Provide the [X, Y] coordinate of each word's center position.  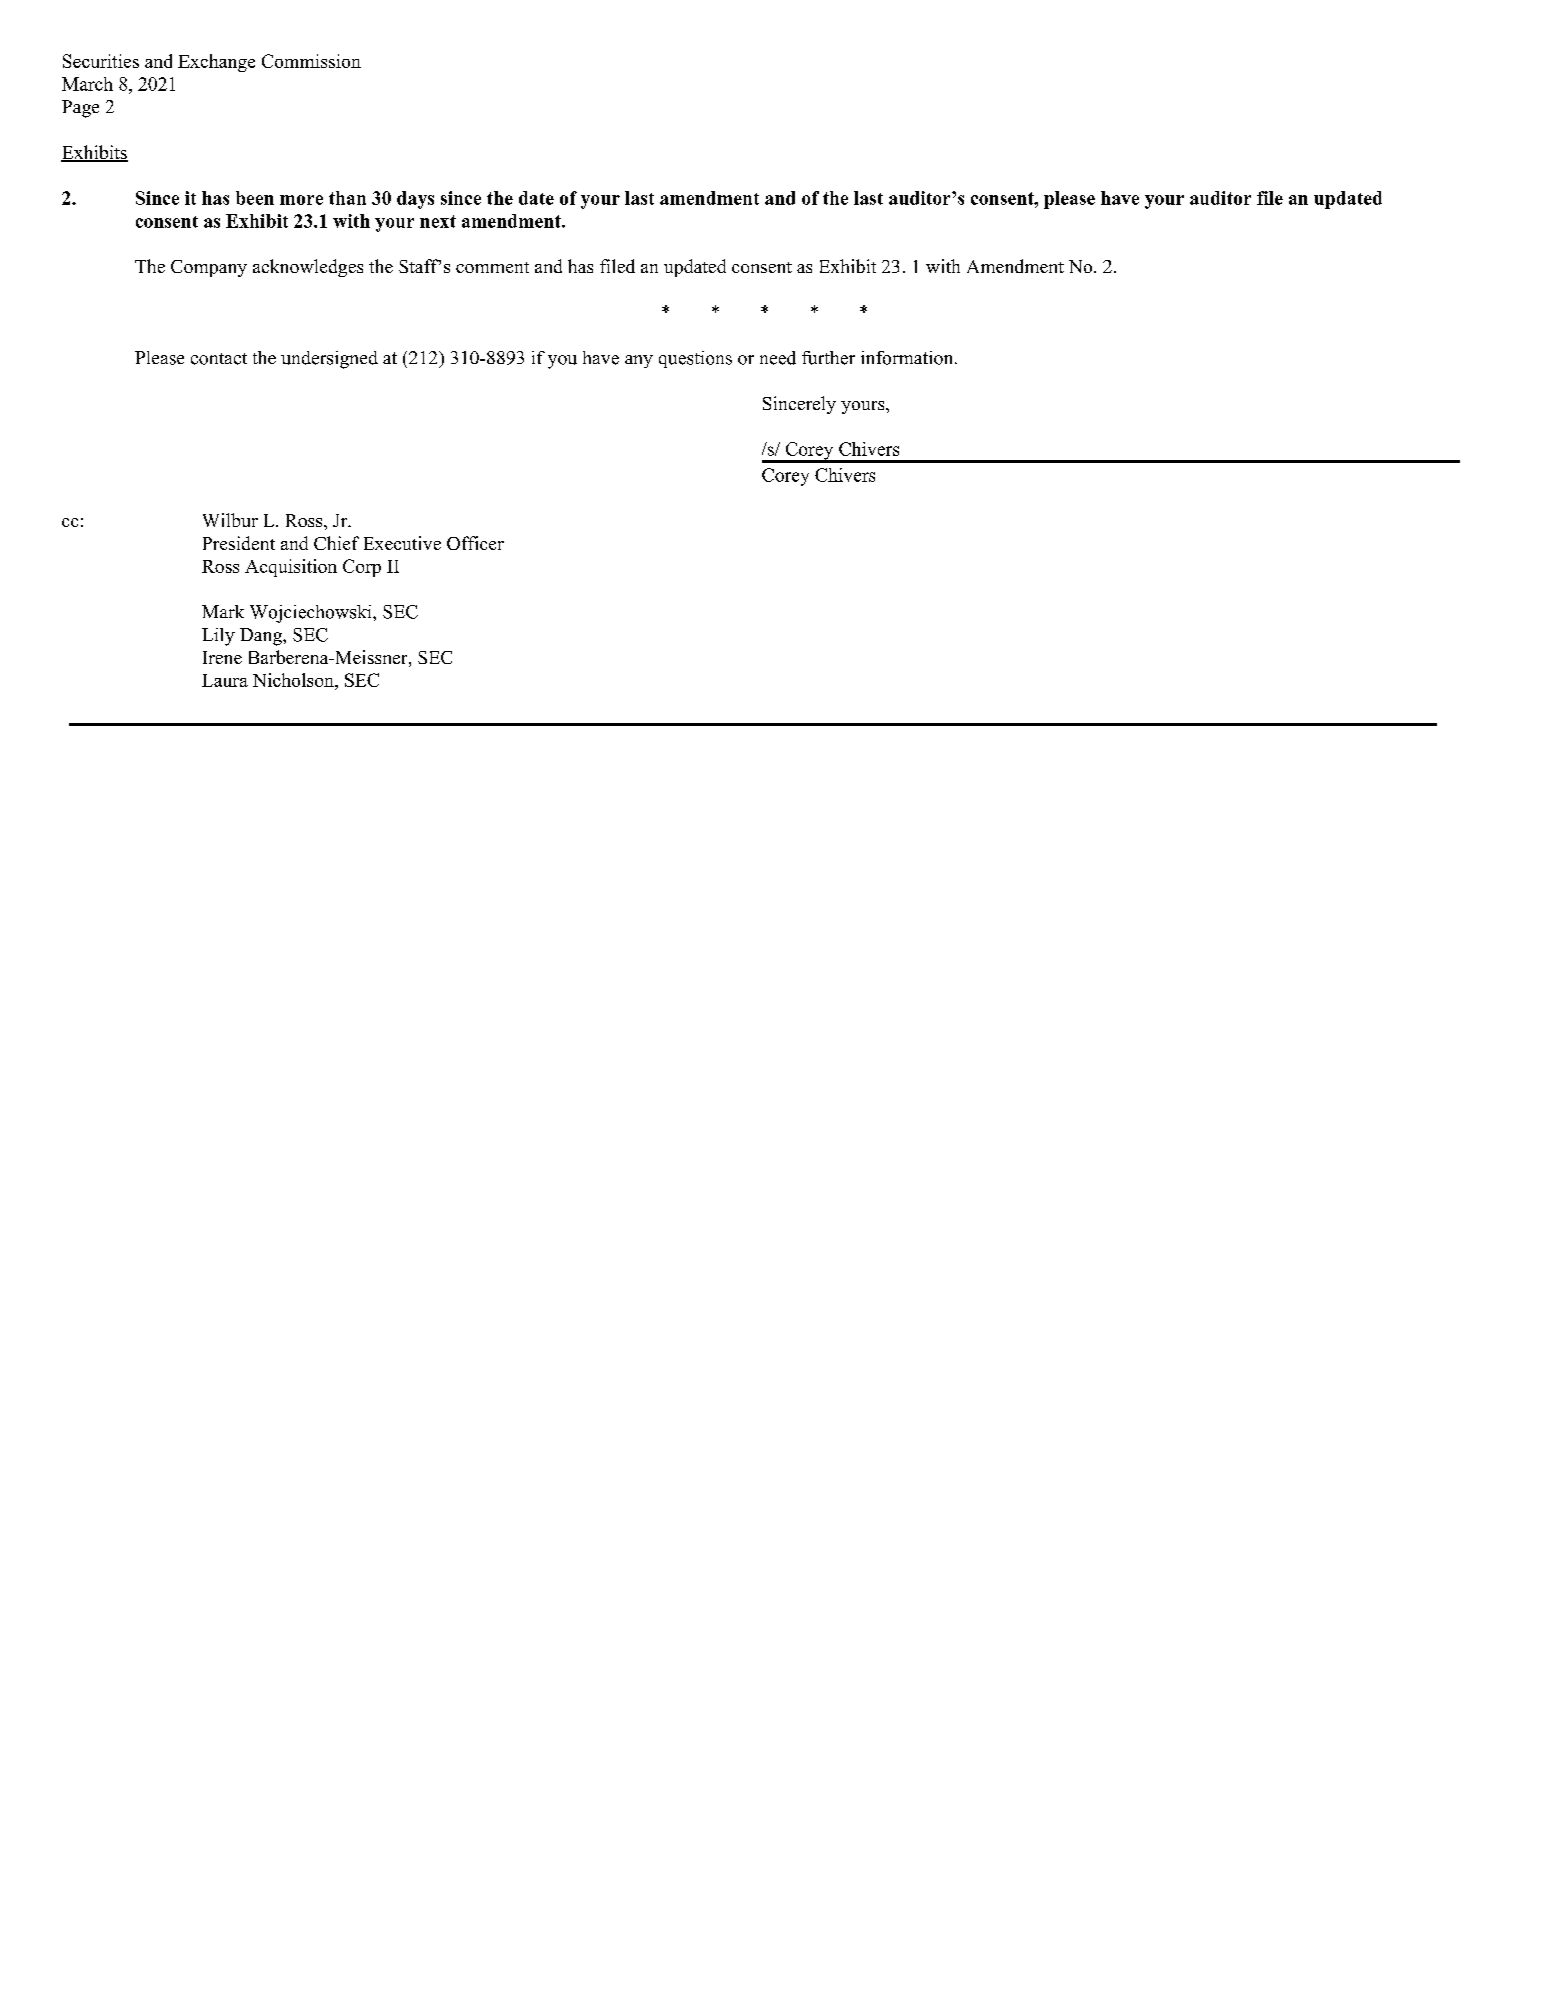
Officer [475, 543]
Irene [222, 657]
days [415, 200]
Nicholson [294, 681]
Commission [311, 61]
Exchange [216, 63]
